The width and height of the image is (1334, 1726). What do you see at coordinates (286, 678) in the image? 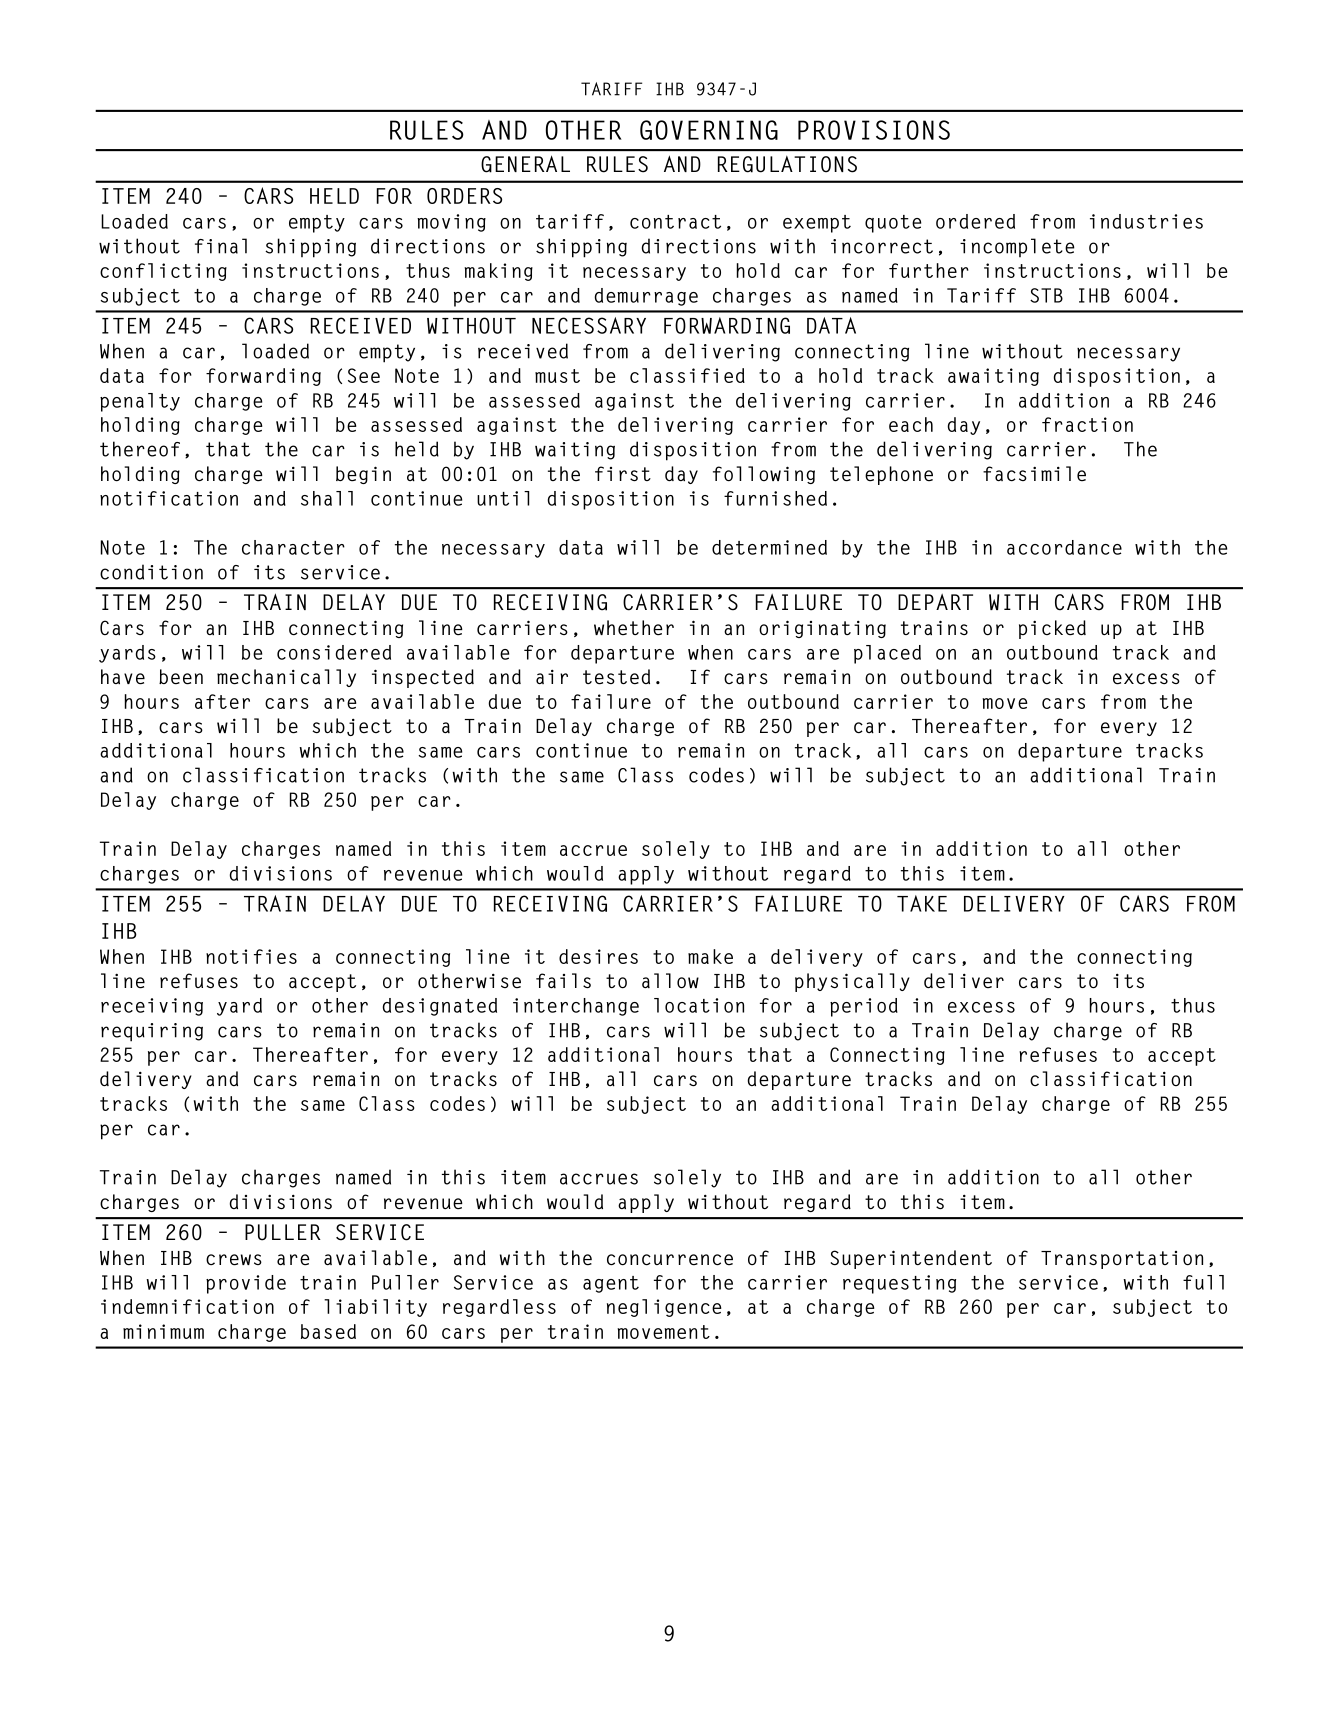
I see `mechanically` at bounding box center [286, 678].
